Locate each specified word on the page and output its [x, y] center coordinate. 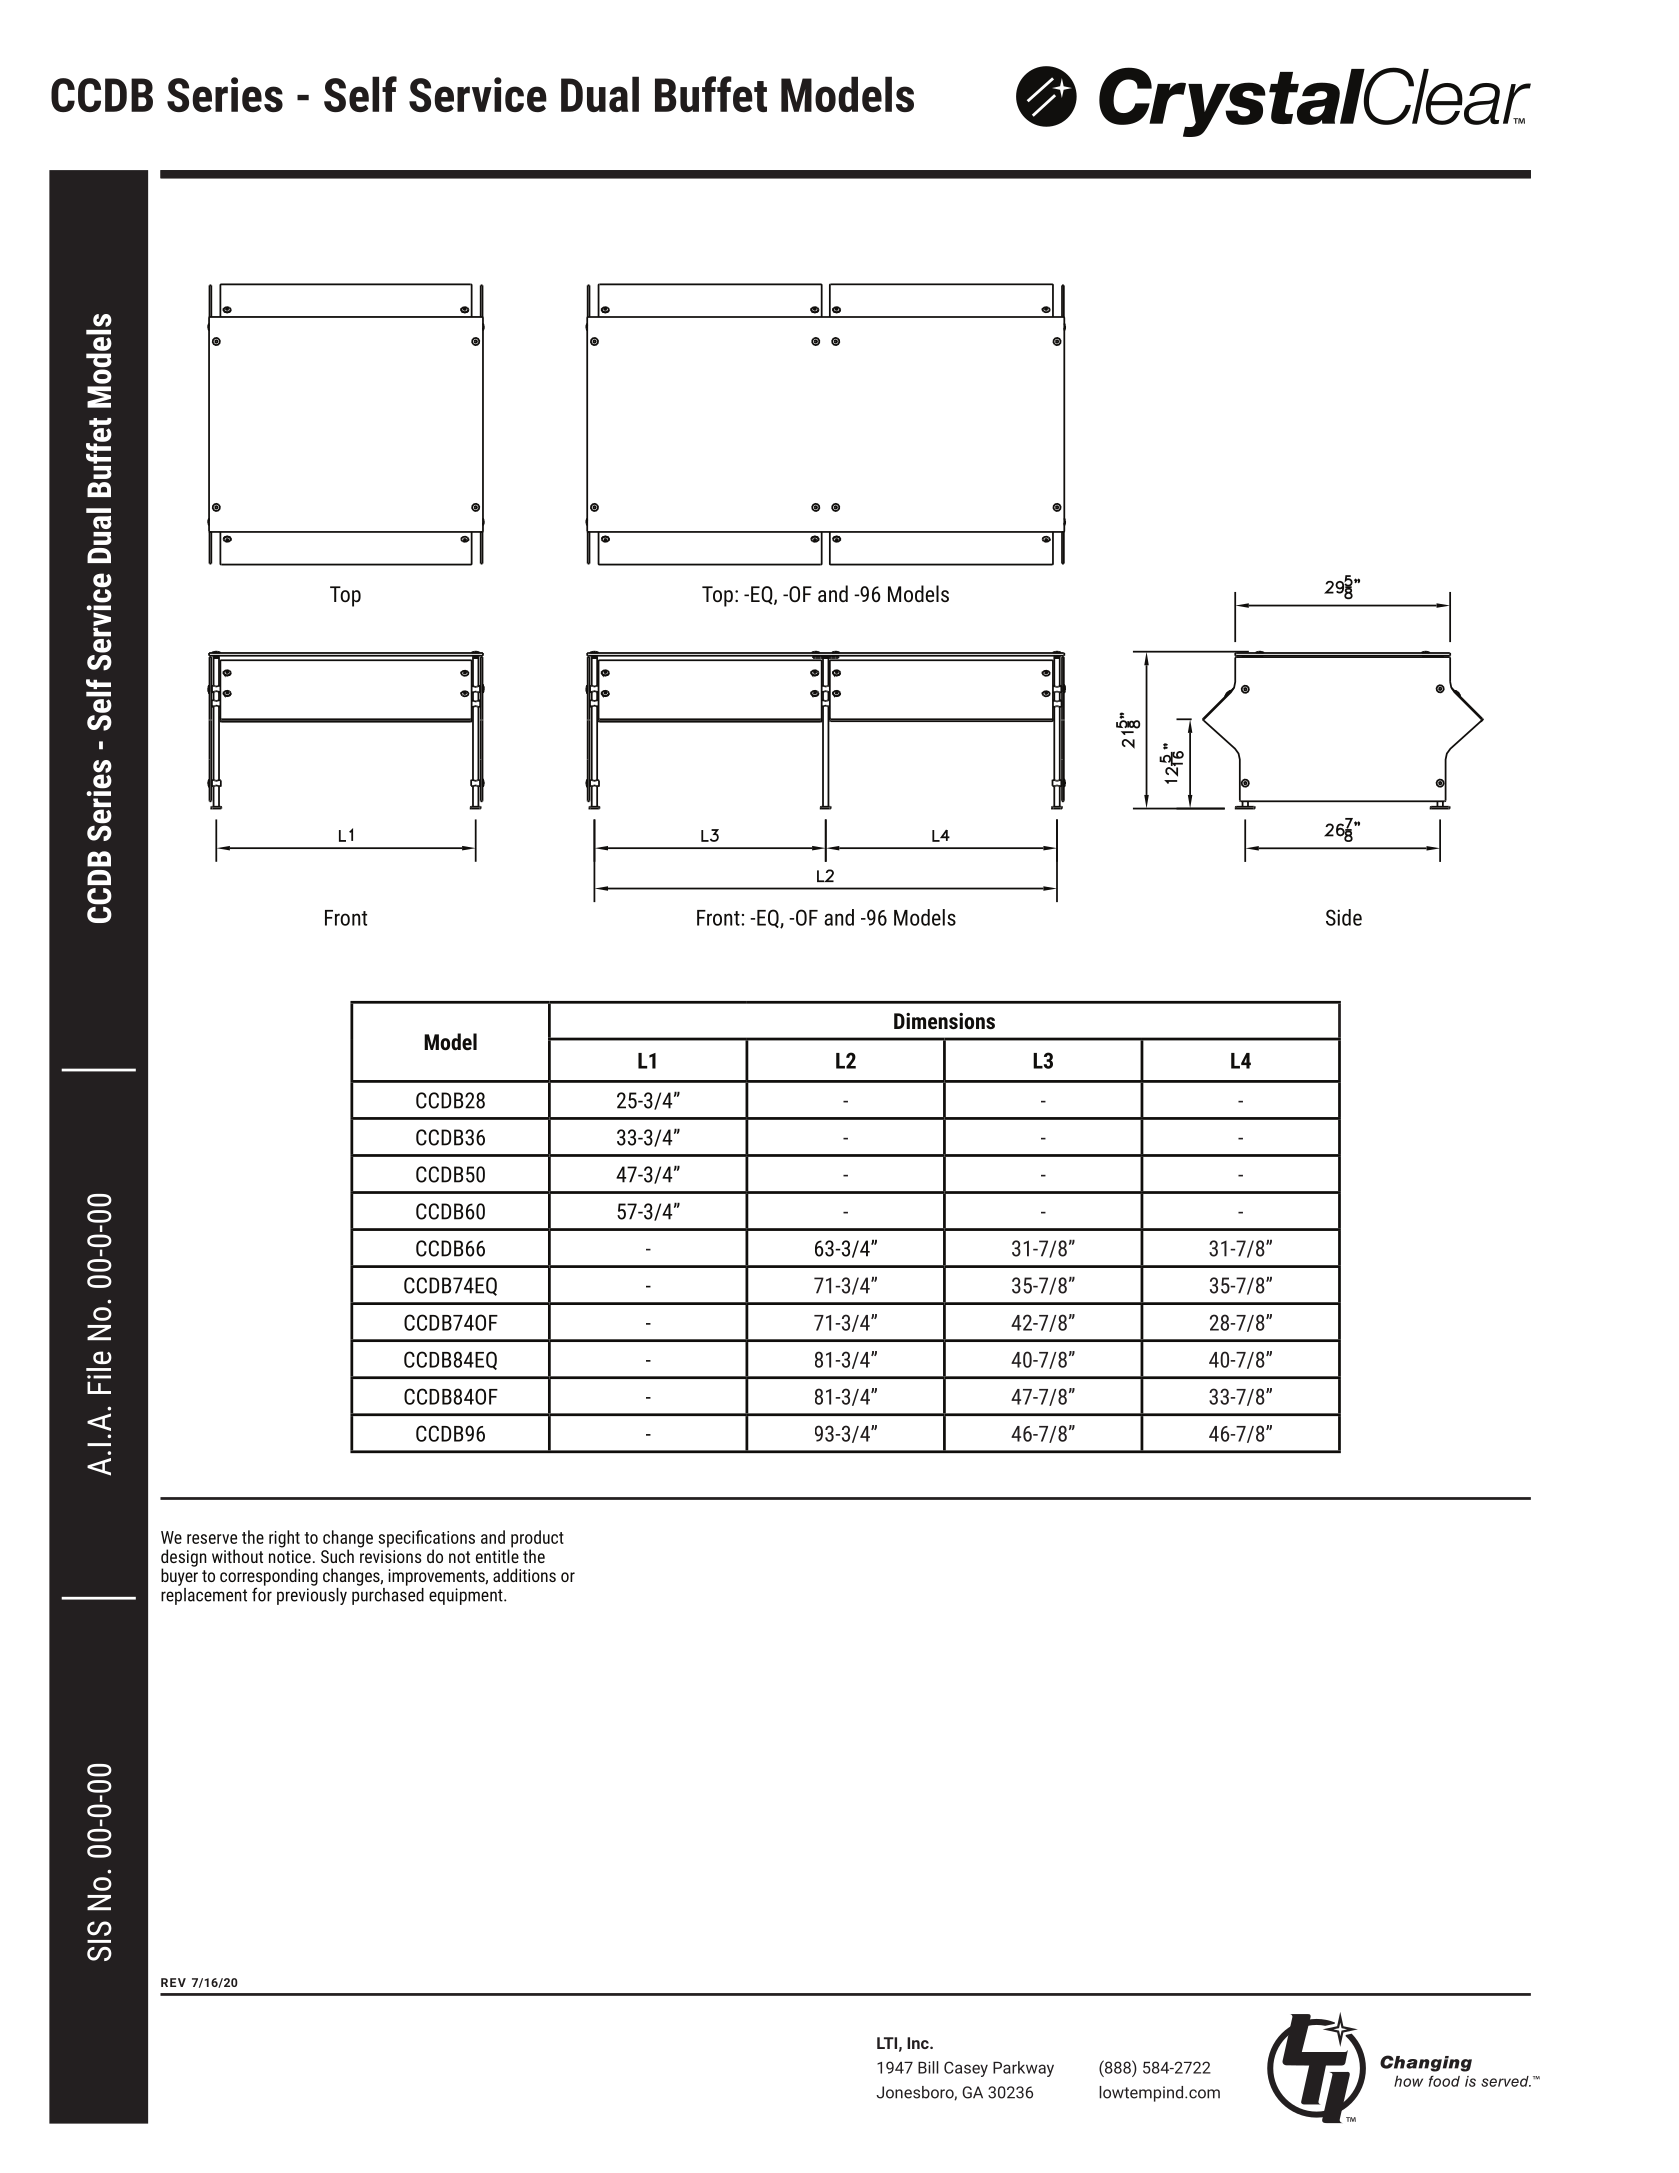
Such [337, 1556]
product [537, 1540]
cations [450, 1537]
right [284, 1539]
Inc [919, 2043]
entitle [497, 1555]
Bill [928, 2067]
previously [312, 1595]
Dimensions [944, 1021]
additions [524, 1575]
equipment [467, 1596]
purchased [388, 1595]
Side [1344, 917]
